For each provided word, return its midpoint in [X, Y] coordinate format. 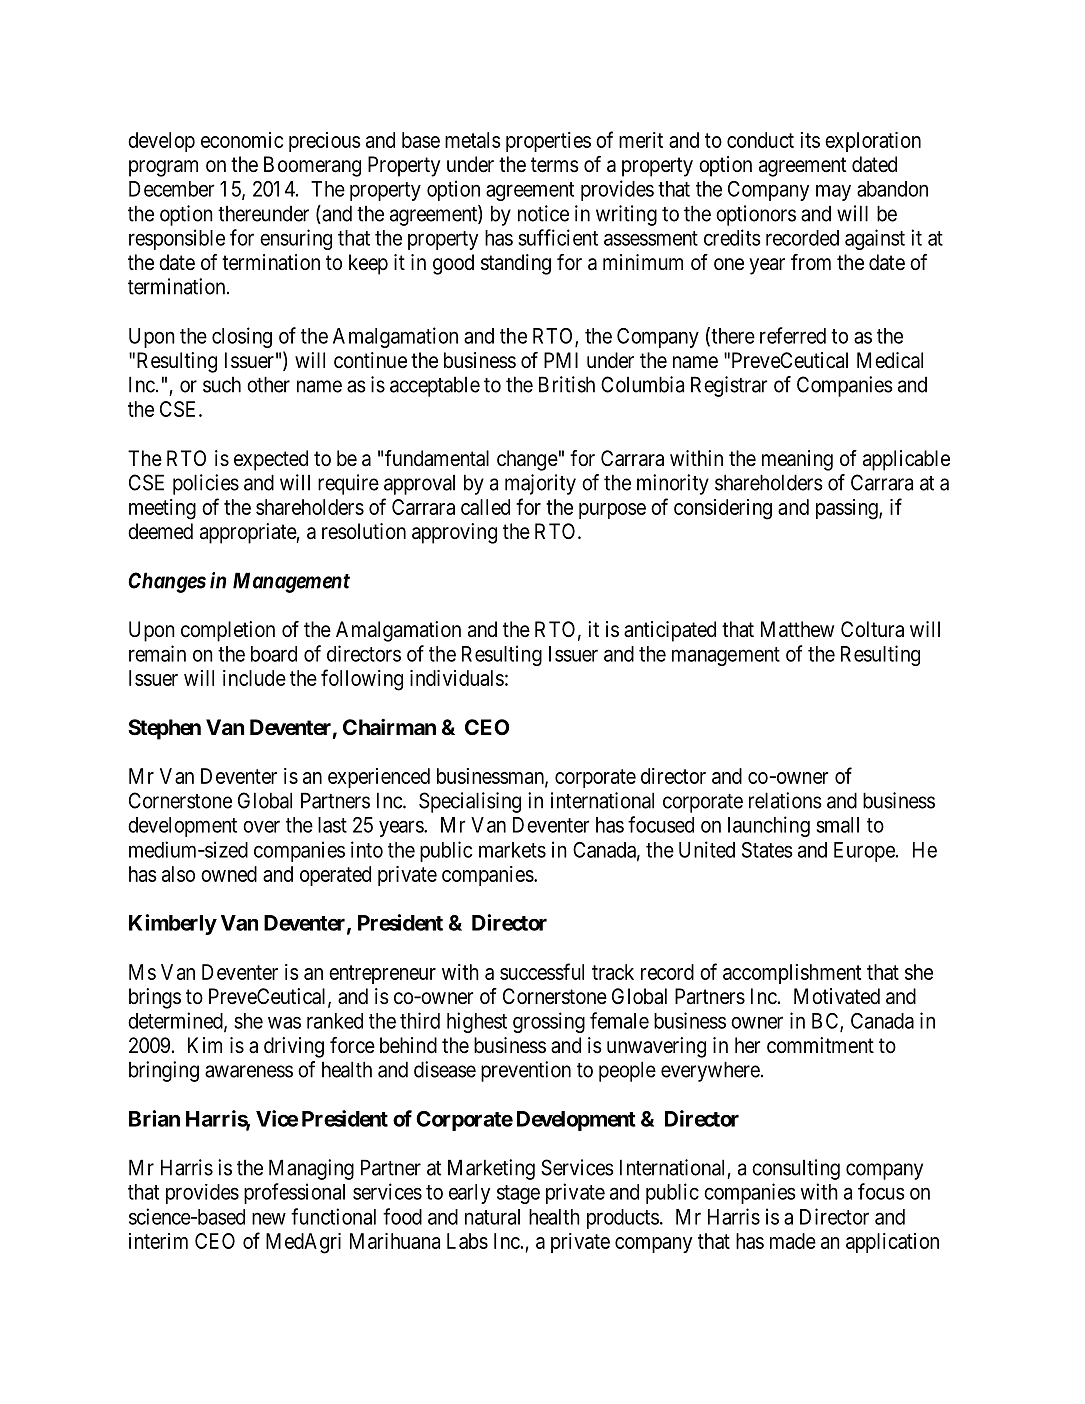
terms [555, 165]
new [269, 1218]
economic [242, 140]
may [833, 192]
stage [518, 1194]
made [793, 1241]
